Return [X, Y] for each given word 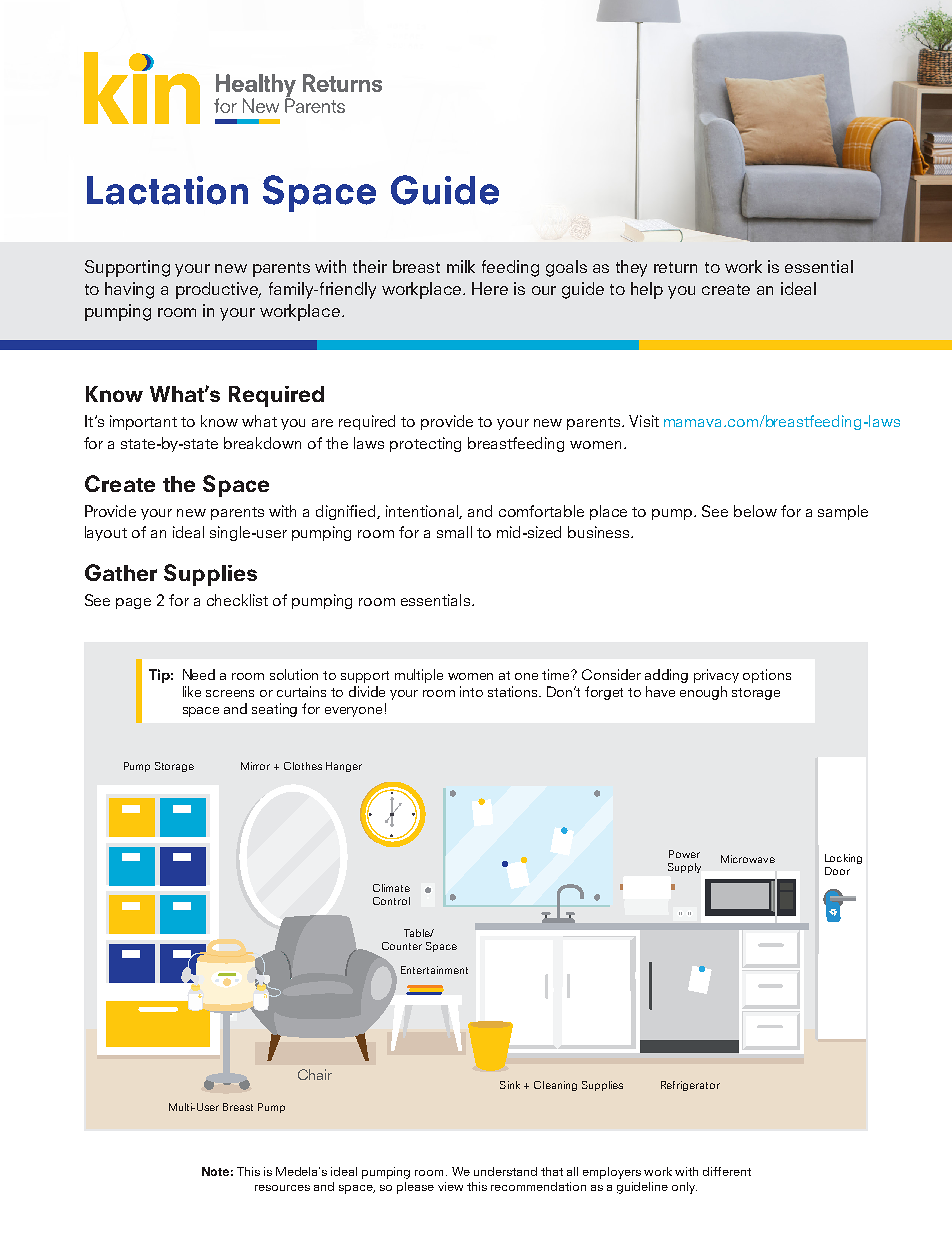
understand [505, 1171]
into [471, 691]
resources [282, 1188]
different [727, 1171]
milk [461, 266]
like [192, 691]
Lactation [167, 190]
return [675, 267]
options [767, 676]
